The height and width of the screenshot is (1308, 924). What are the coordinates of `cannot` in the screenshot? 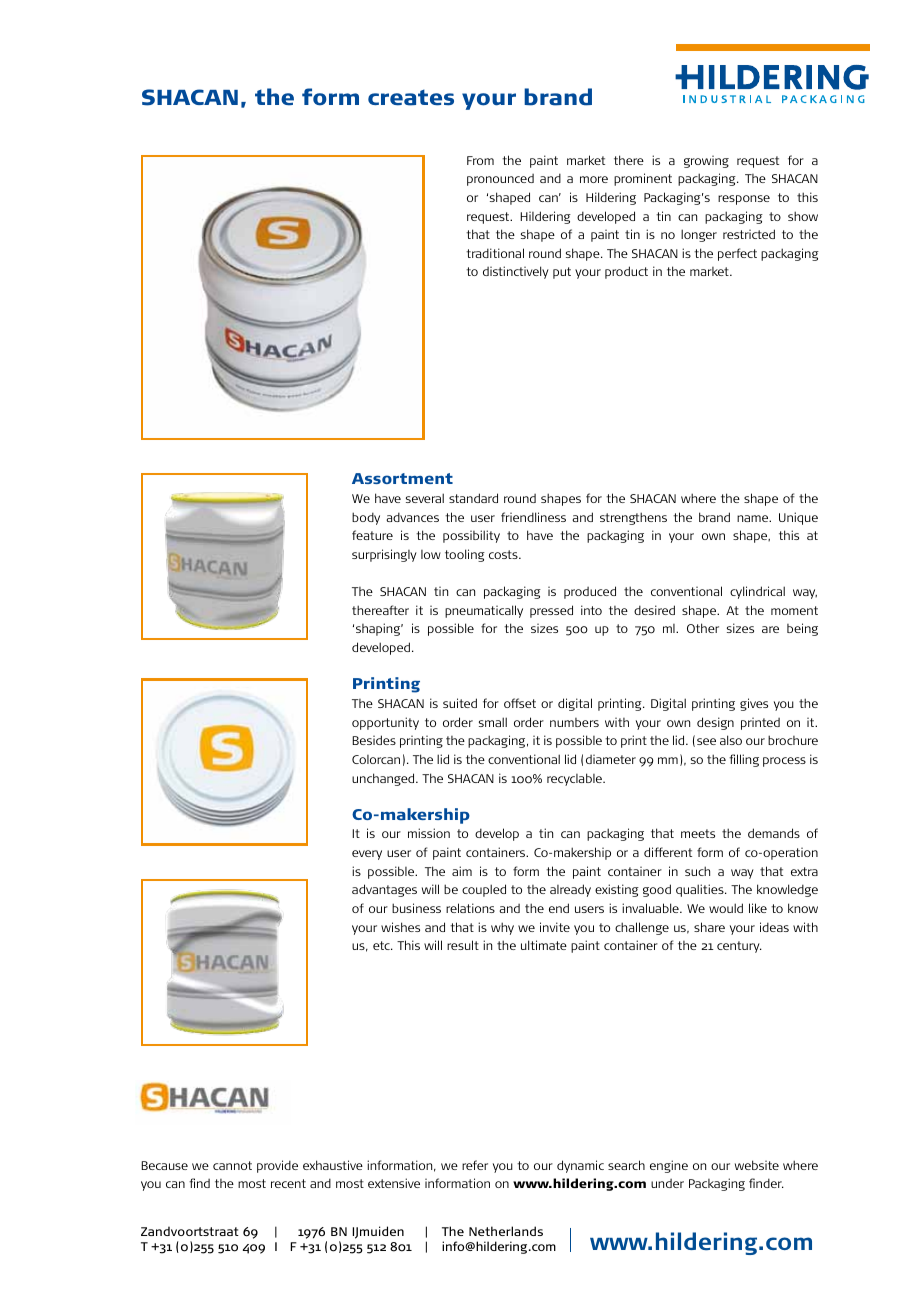 It's located at (232, 1165).
